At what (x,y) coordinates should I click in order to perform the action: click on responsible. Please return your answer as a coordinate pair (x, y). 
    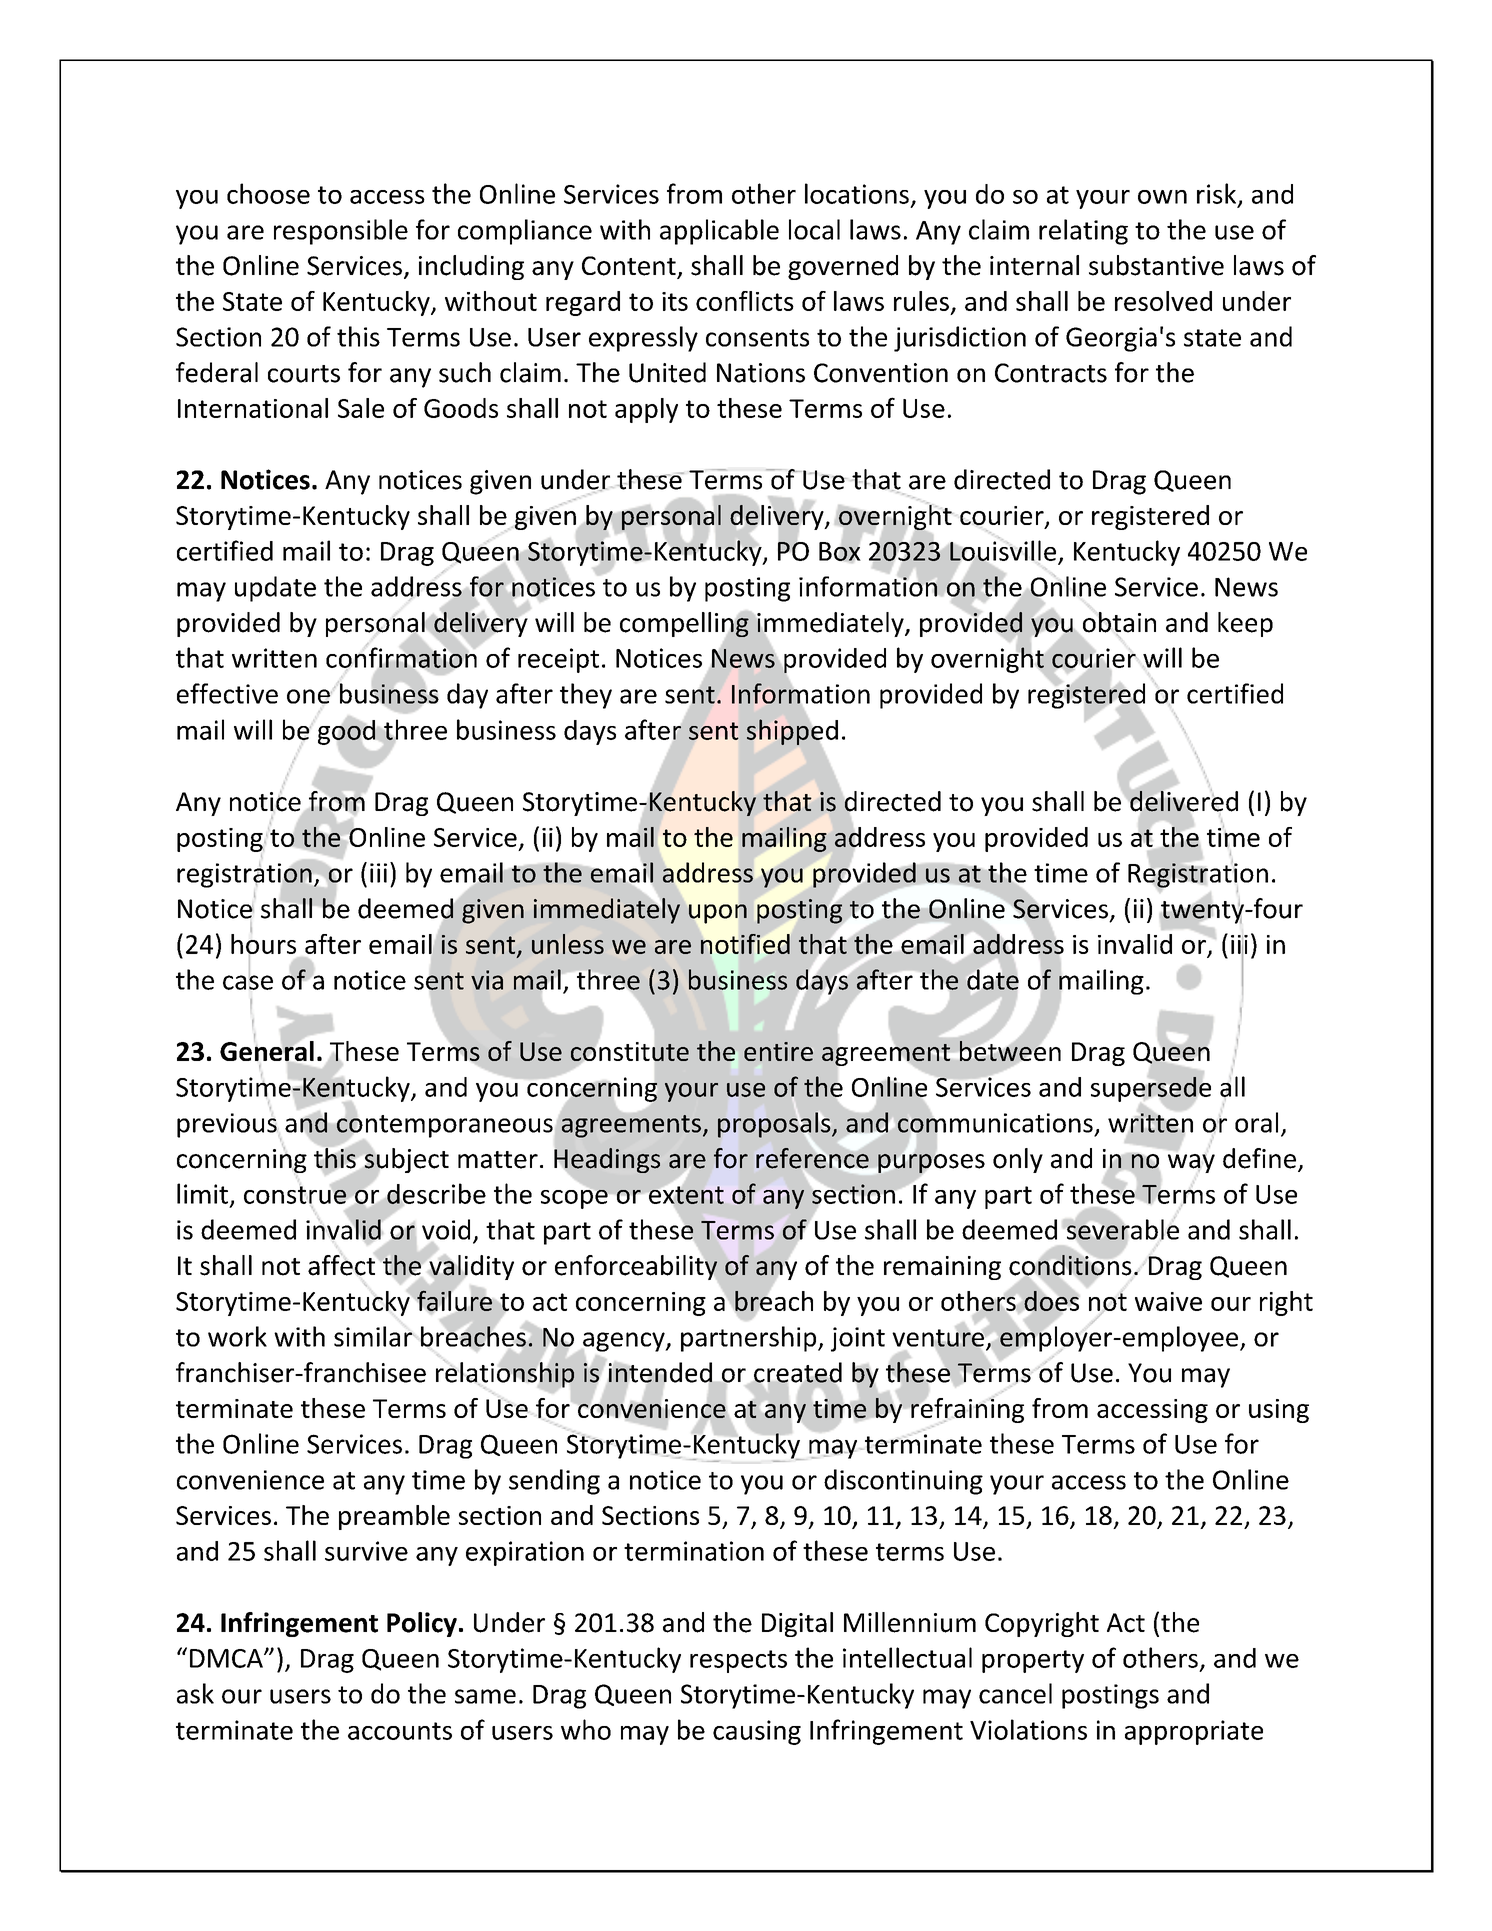
    Looking at the image, I should click on (341, 232).
